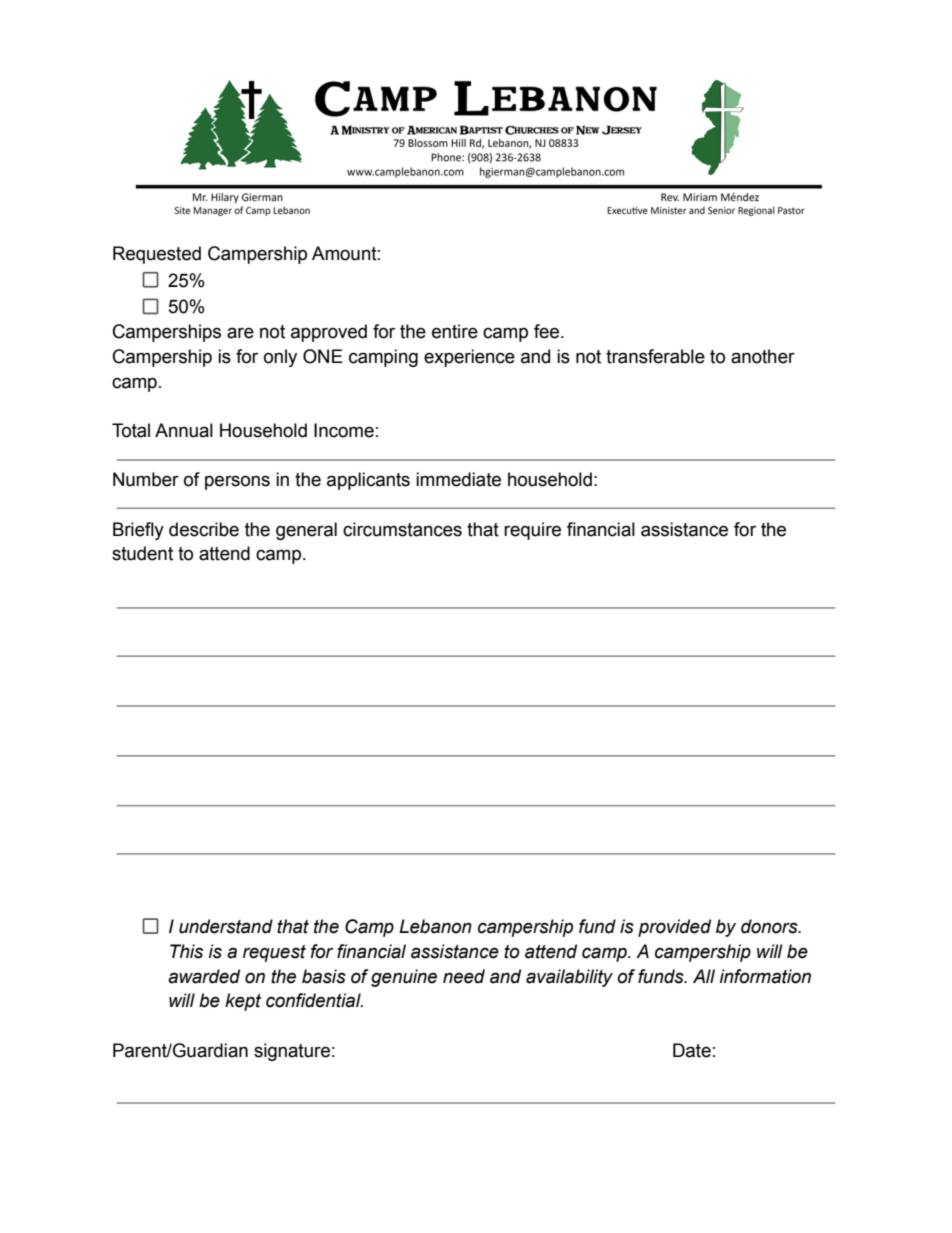 This document has height=1233, width=952. I want to click on Lebanon, so click(435, 926).
